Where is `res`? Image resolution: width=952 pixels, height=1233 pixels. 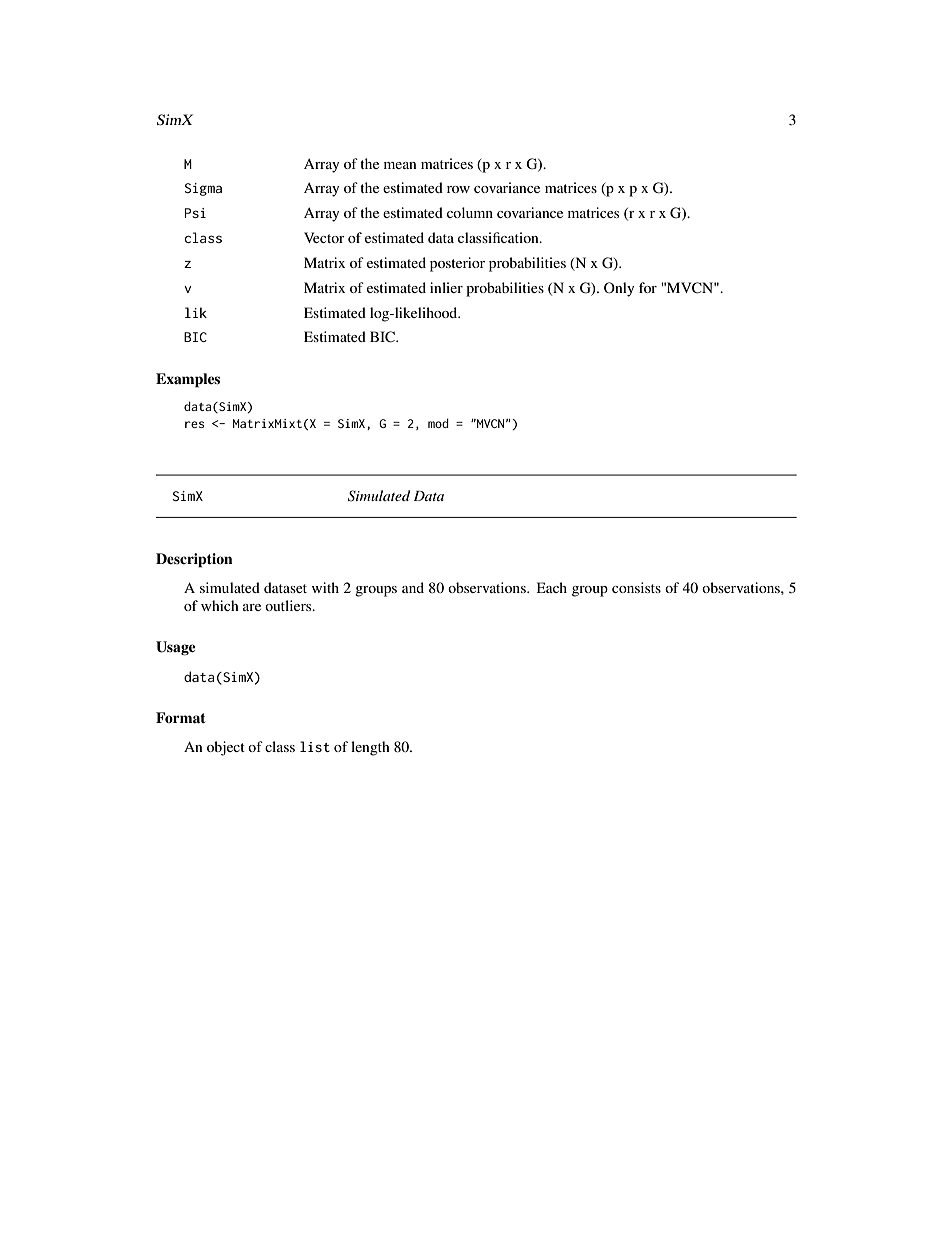
res is located at coordinates (194, 424).
